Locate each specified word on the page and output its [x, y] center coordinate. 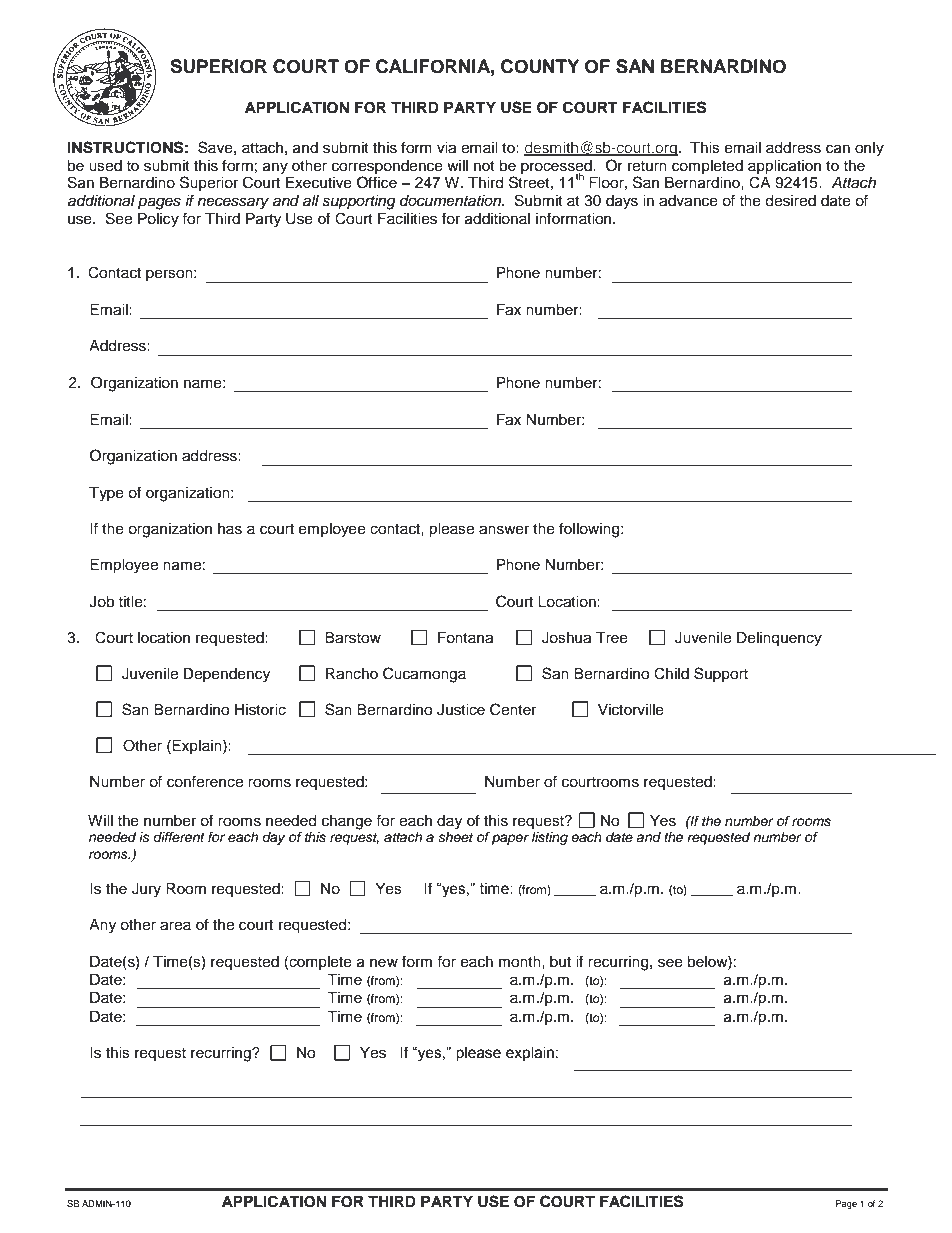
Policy [158, 220]
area [175, 926]
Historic [260, 710]
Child [671, 673]
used [105, 166]
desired [790, 201]
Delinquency [779, 639]
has [230, 529]
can [838, 149]
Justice [461, 710]
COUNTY [540, 66]
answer [504, 530]
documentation [452, 201]
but [560, 962]
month [521, 962]
